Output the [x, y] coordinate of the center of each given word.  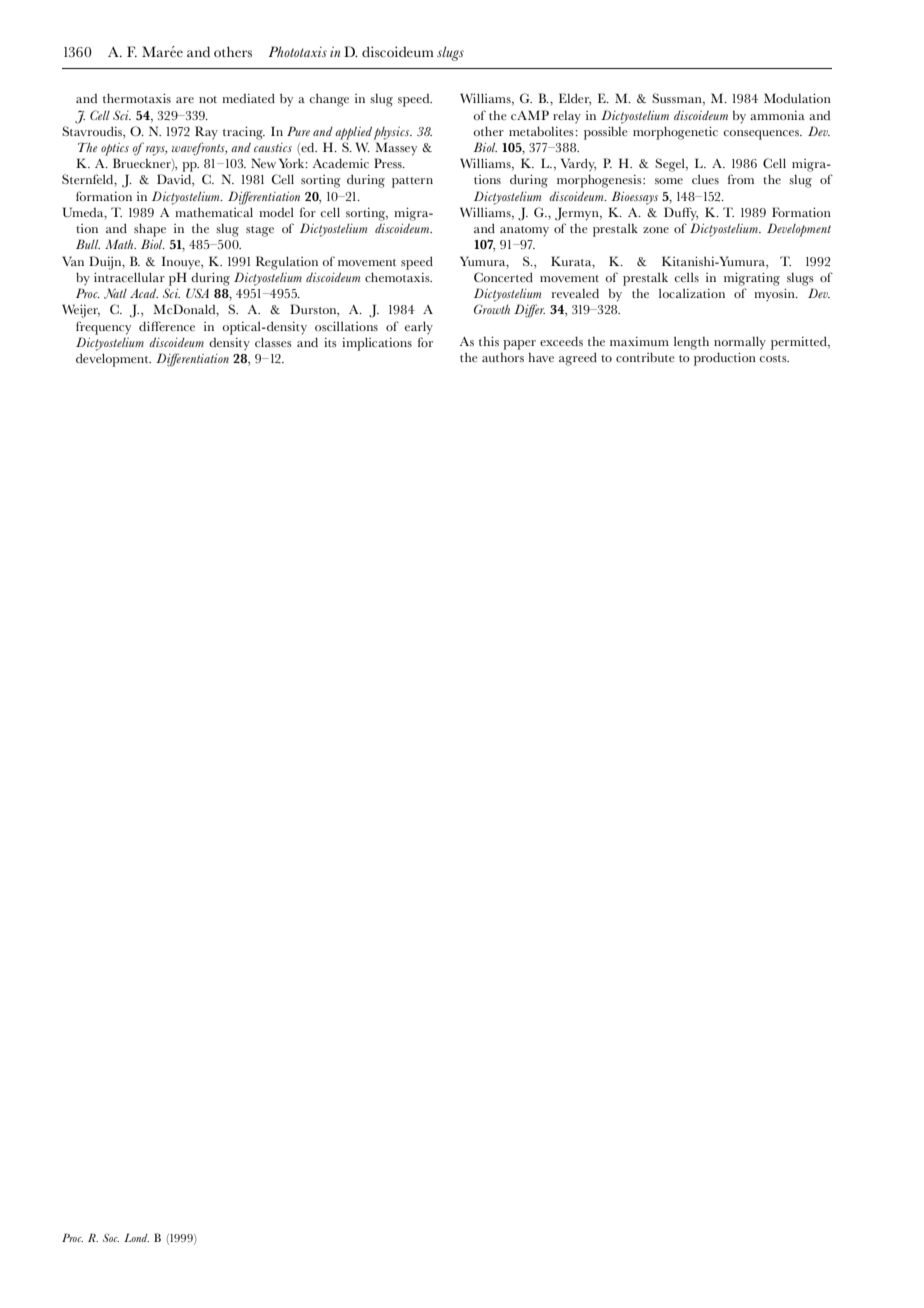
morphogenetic [675, 133]
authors [503, 357]
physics [392, 133]
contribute [645, 357]
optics [115, 149]
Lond [136, 1237]
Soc [111, 1237]
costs [774, 358]
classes [273, 342]
